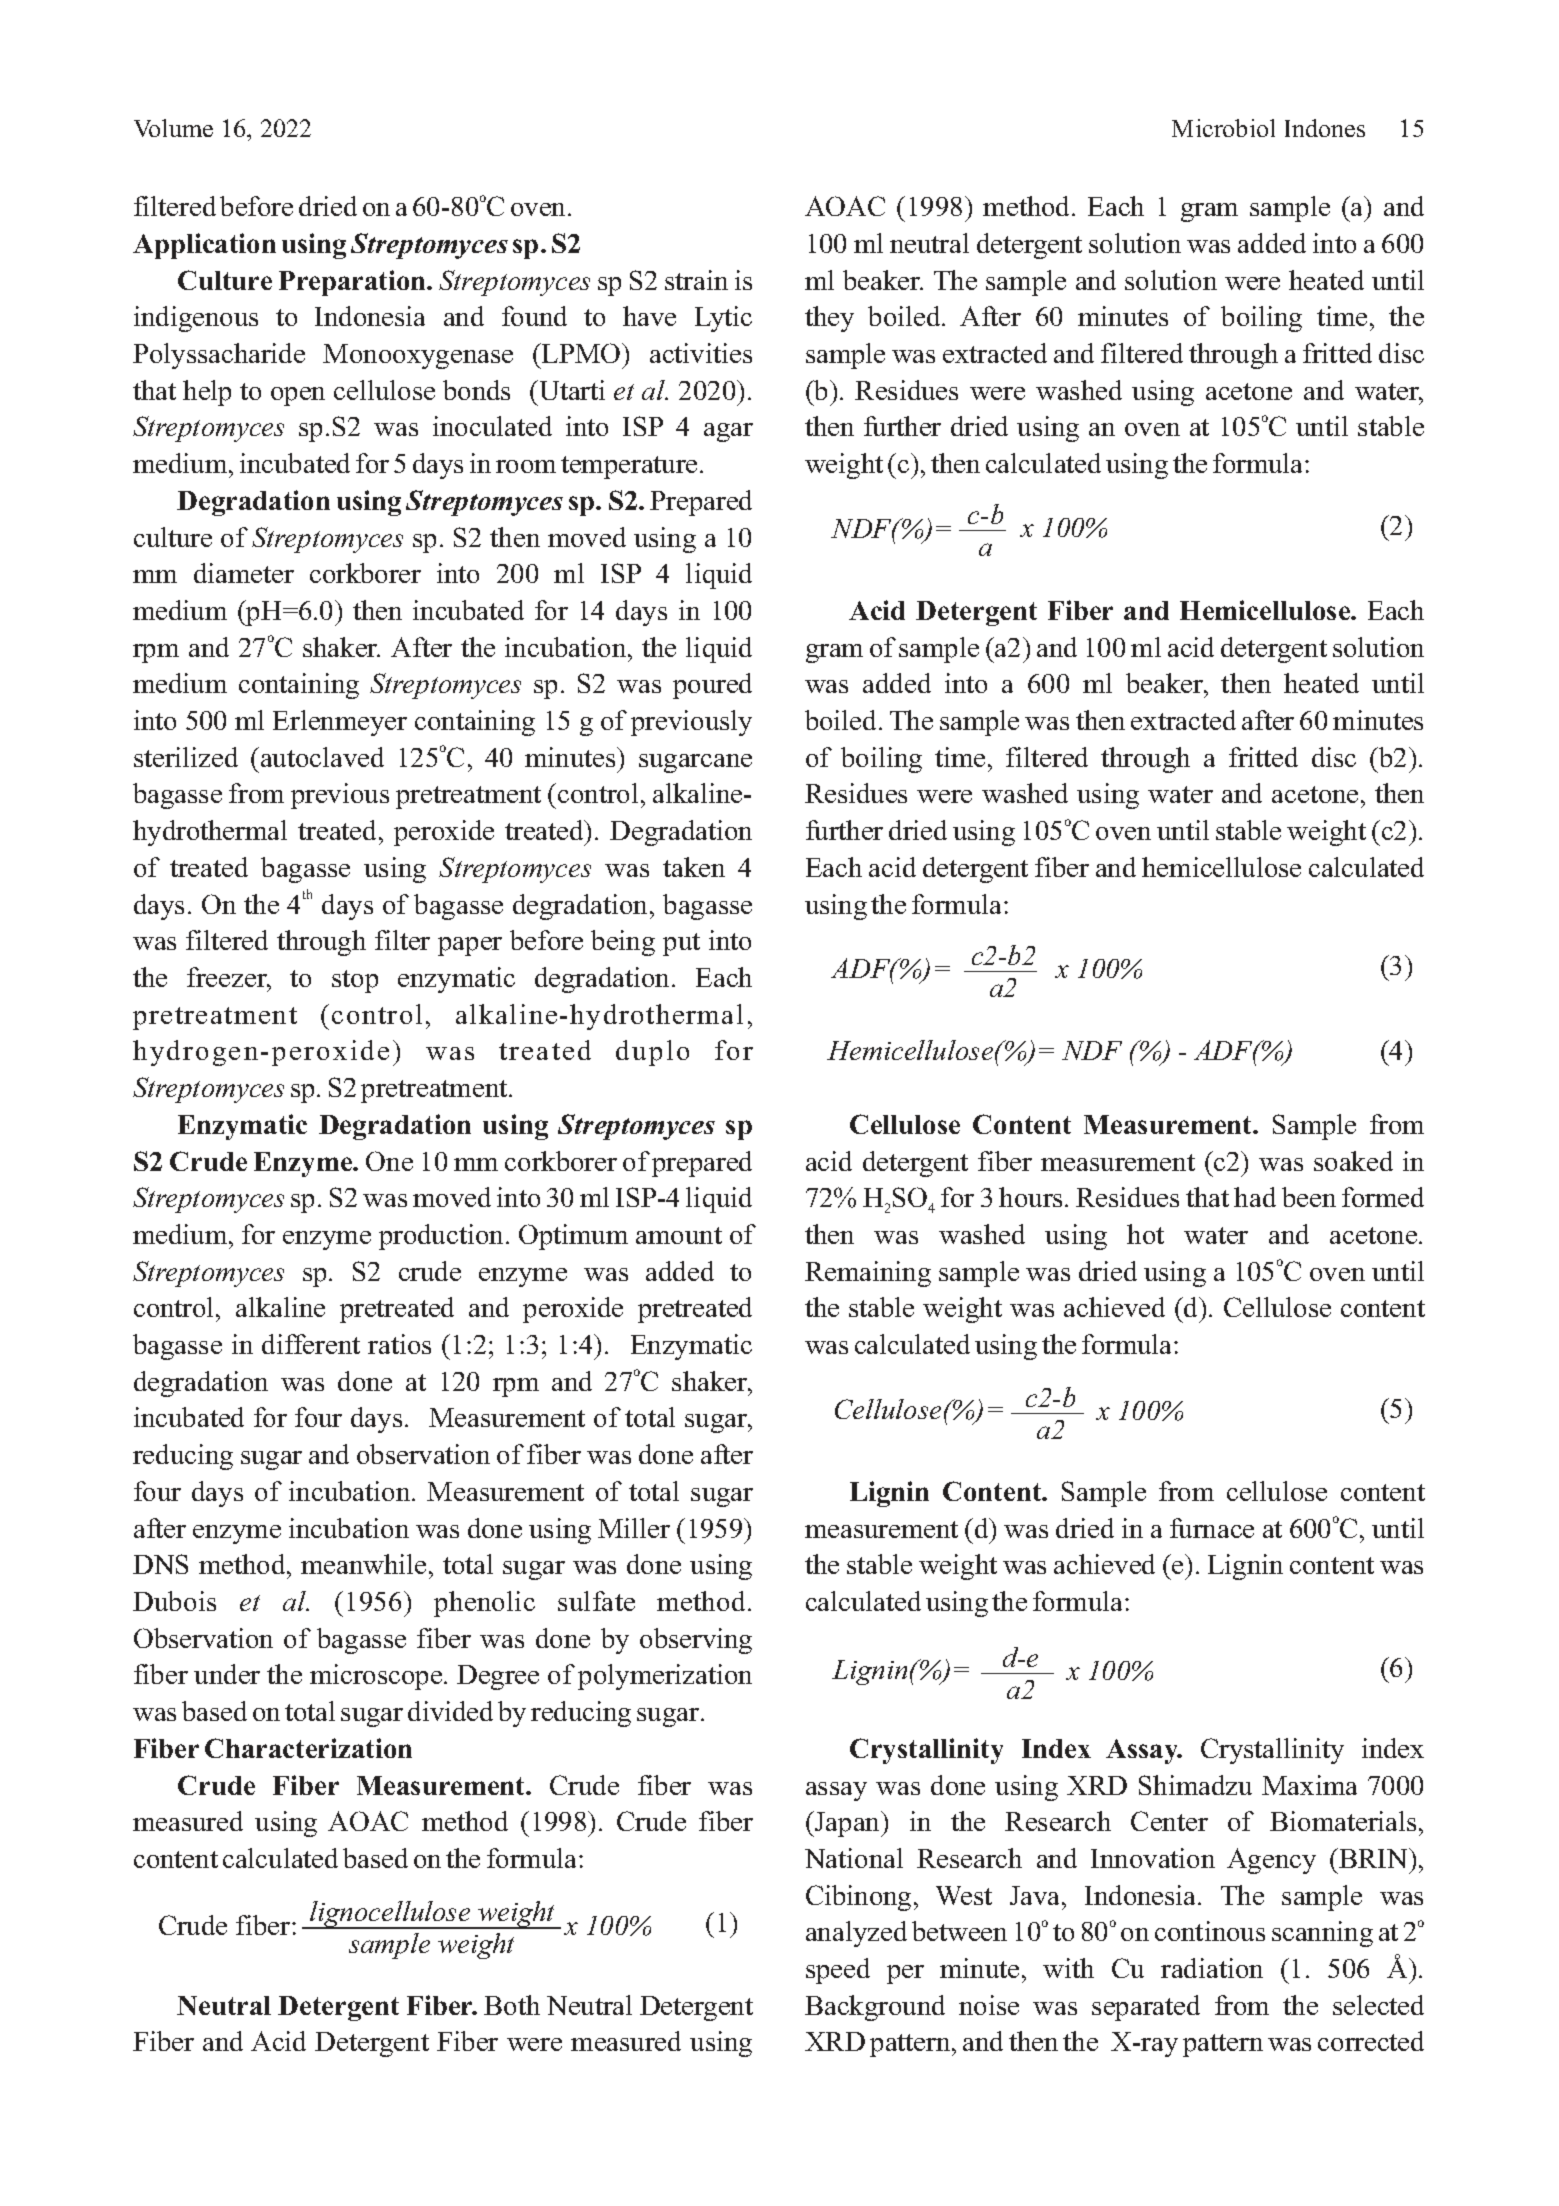 The image size is (1559, 2206). I want to click on Miller, so click(634, 1528).
